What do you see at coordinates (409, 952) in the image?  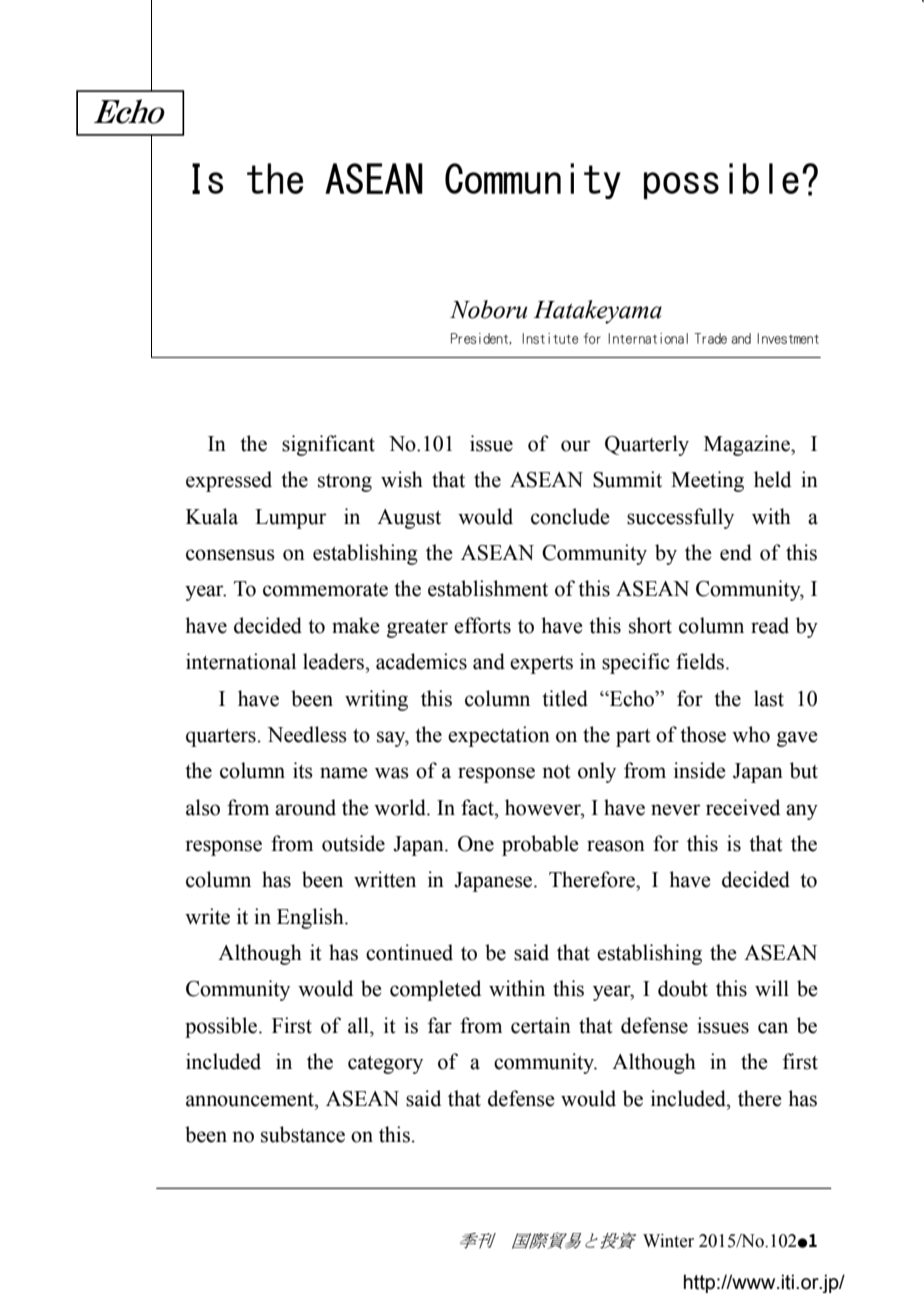 I see `continued` at bounding box center [409, 952].
